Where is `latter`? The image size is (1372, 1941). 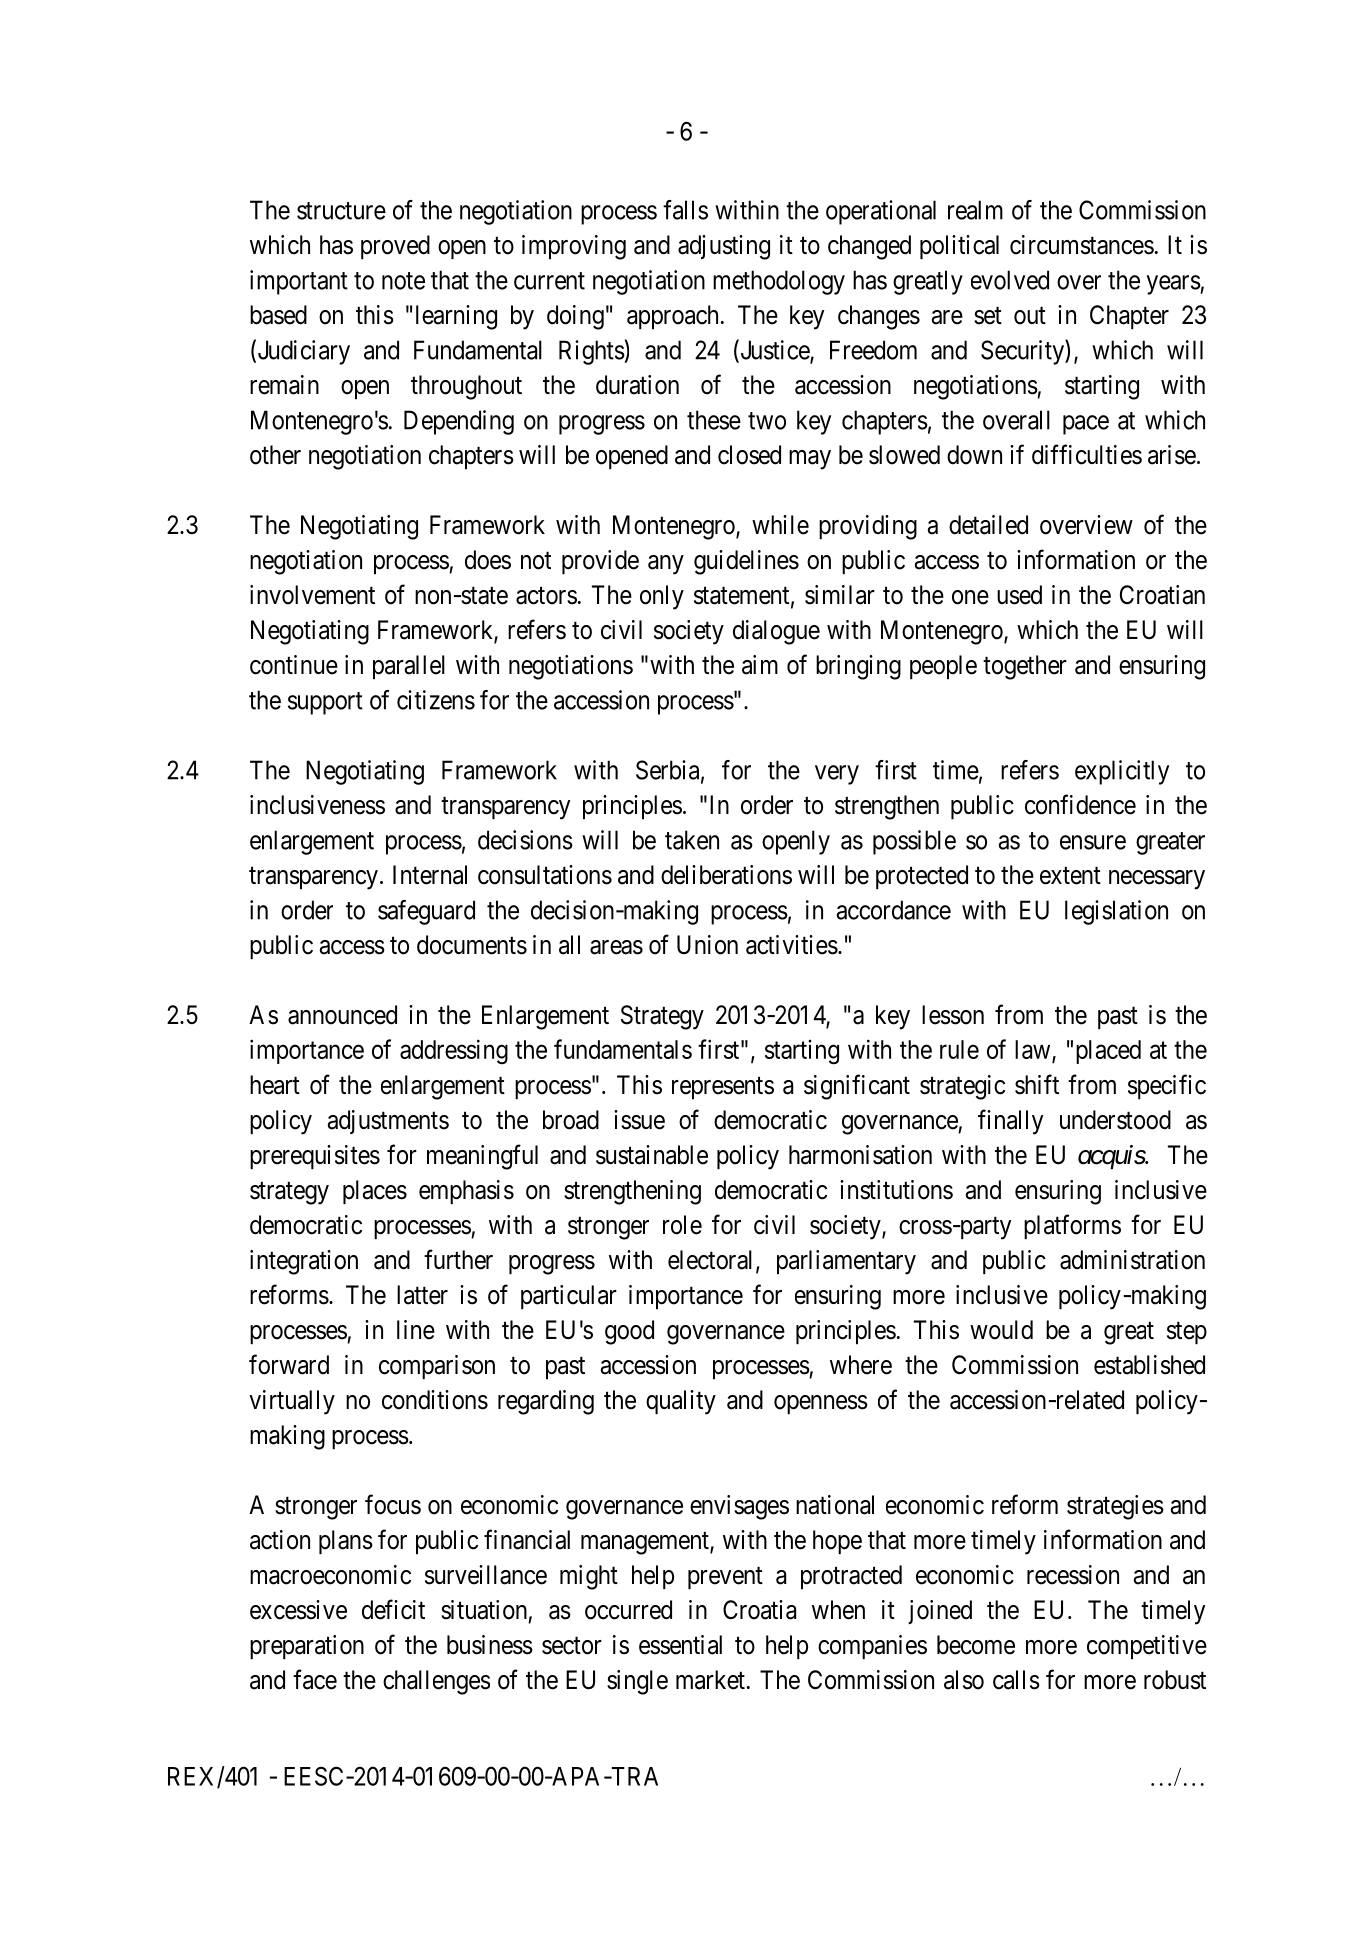
latter is located at coordinates (422, 1295).
